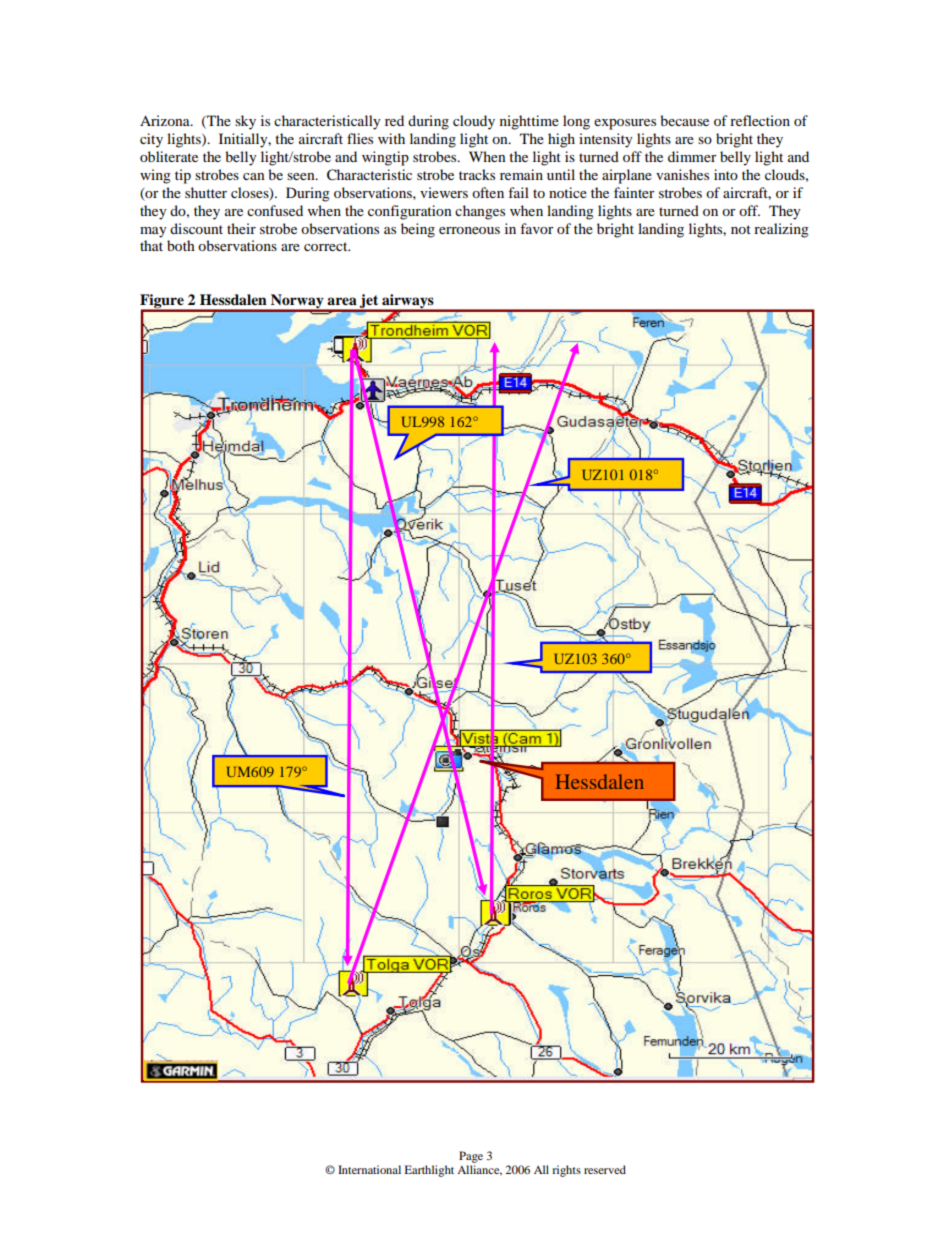  I want to click on area, so click(342, 301).
